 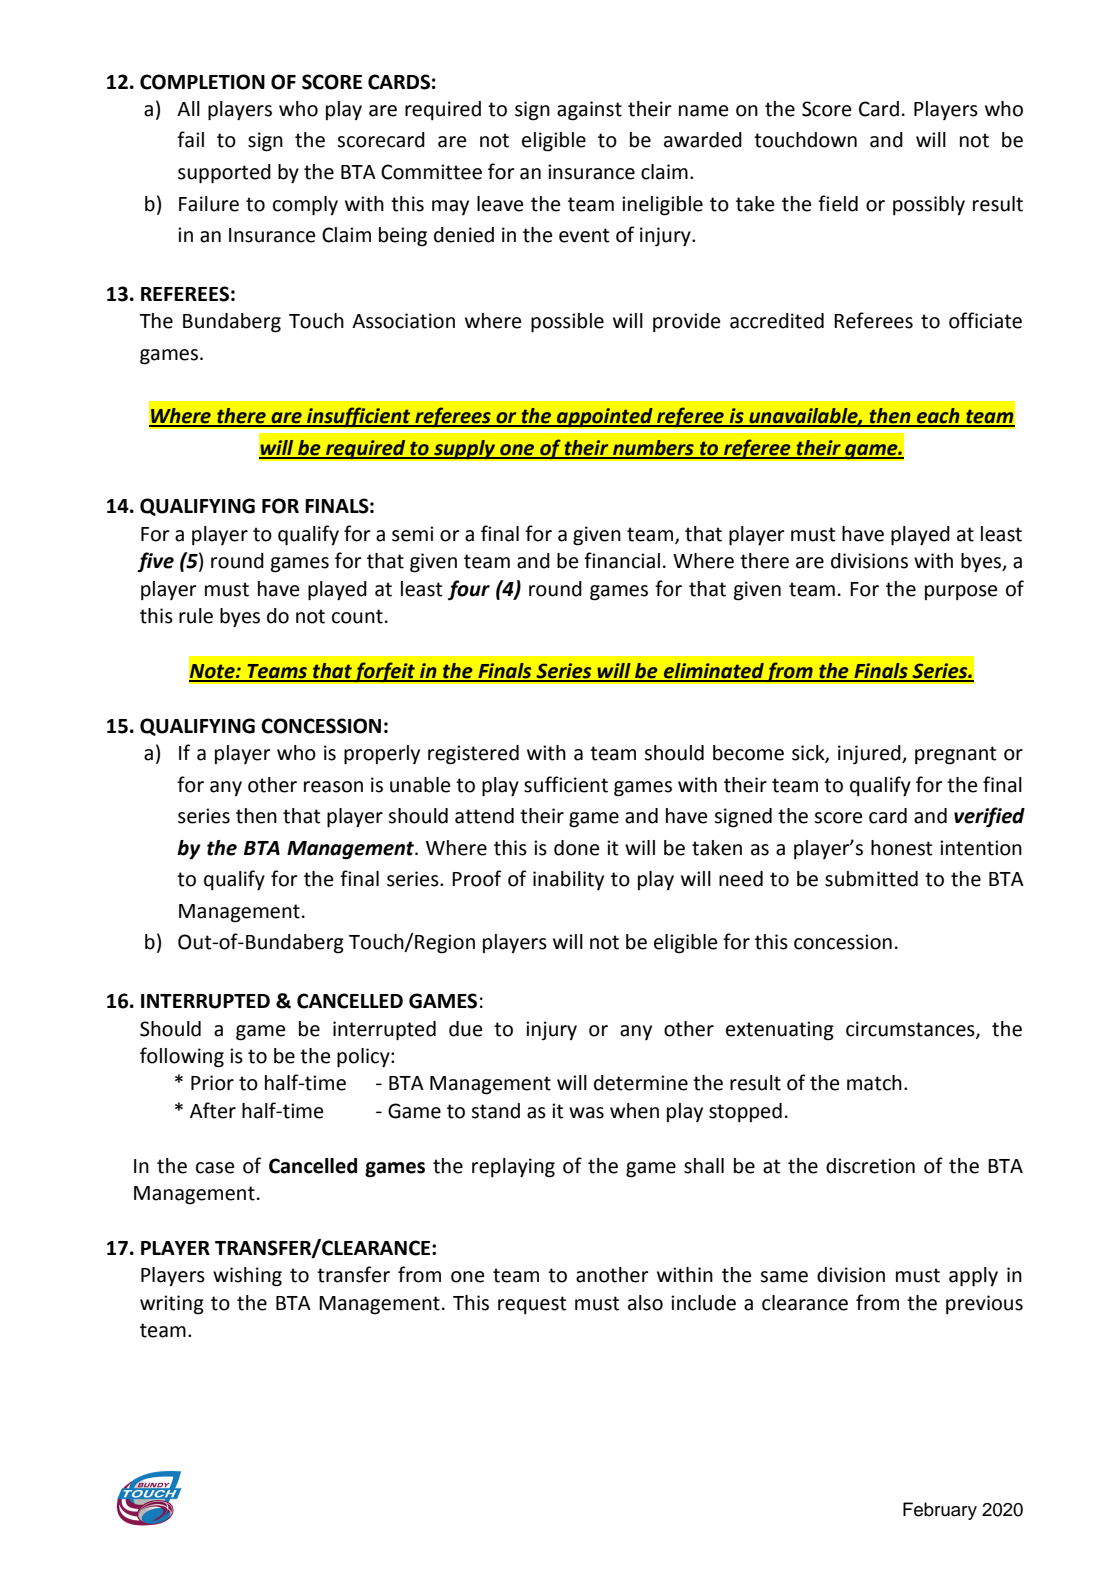 I want to click on possibly, so click(x=929, y=205).
